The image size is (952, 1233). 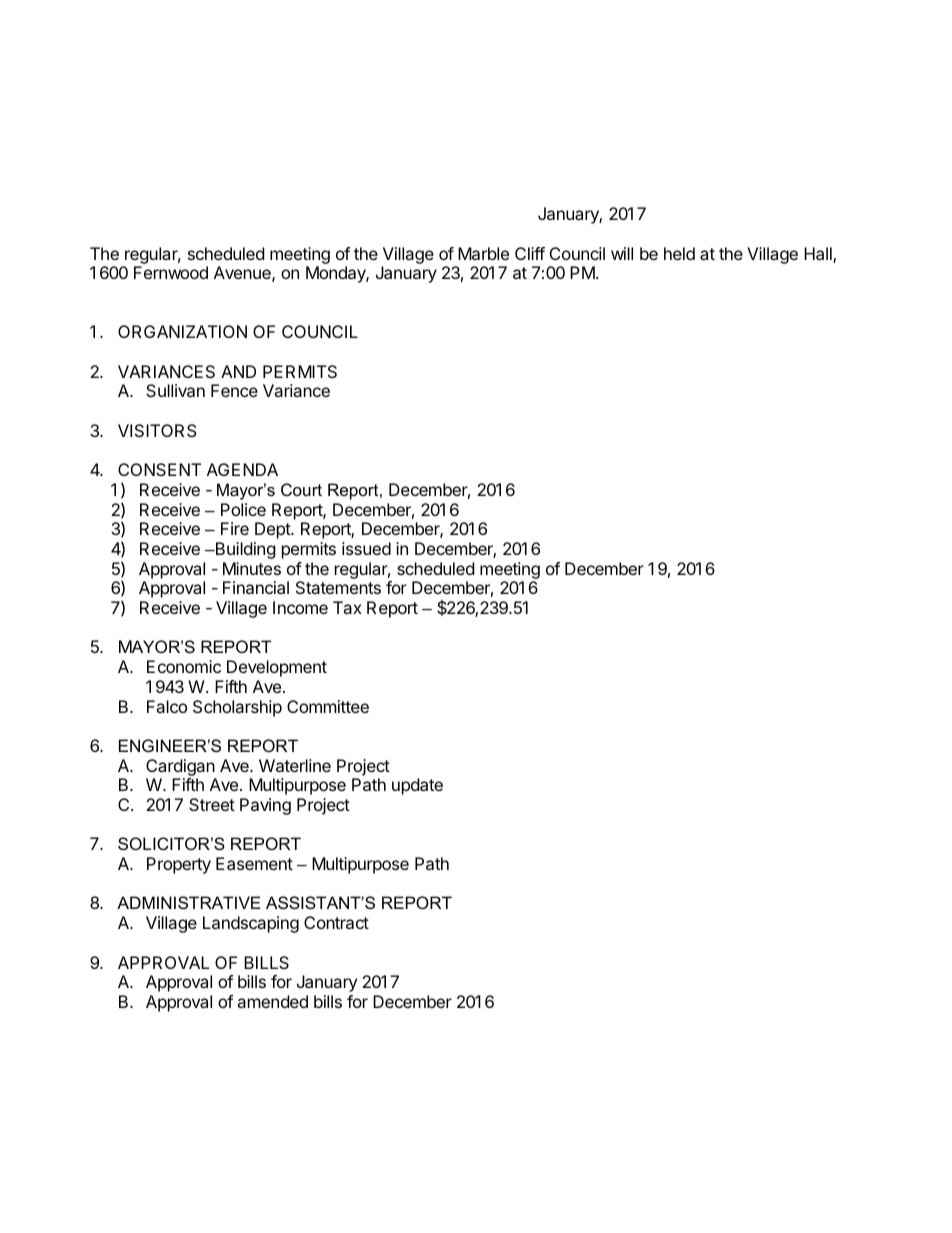 I want to click on Committee, so click(x=328, y=706).
